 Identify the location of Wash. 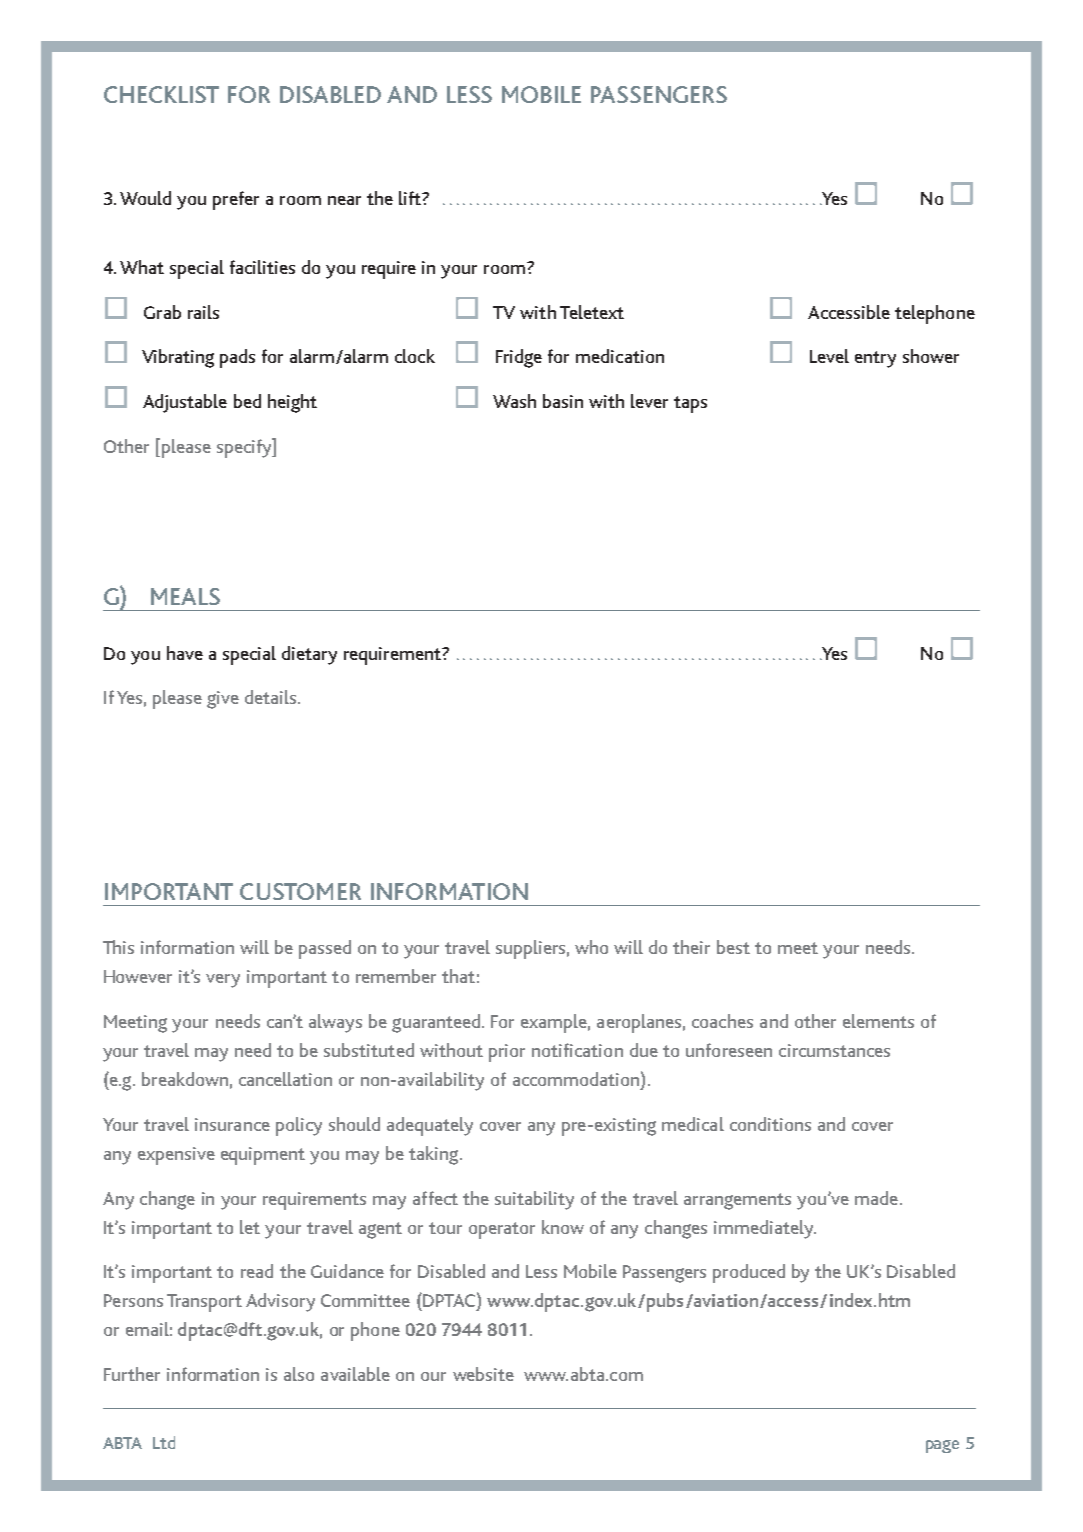
(514, 401).
